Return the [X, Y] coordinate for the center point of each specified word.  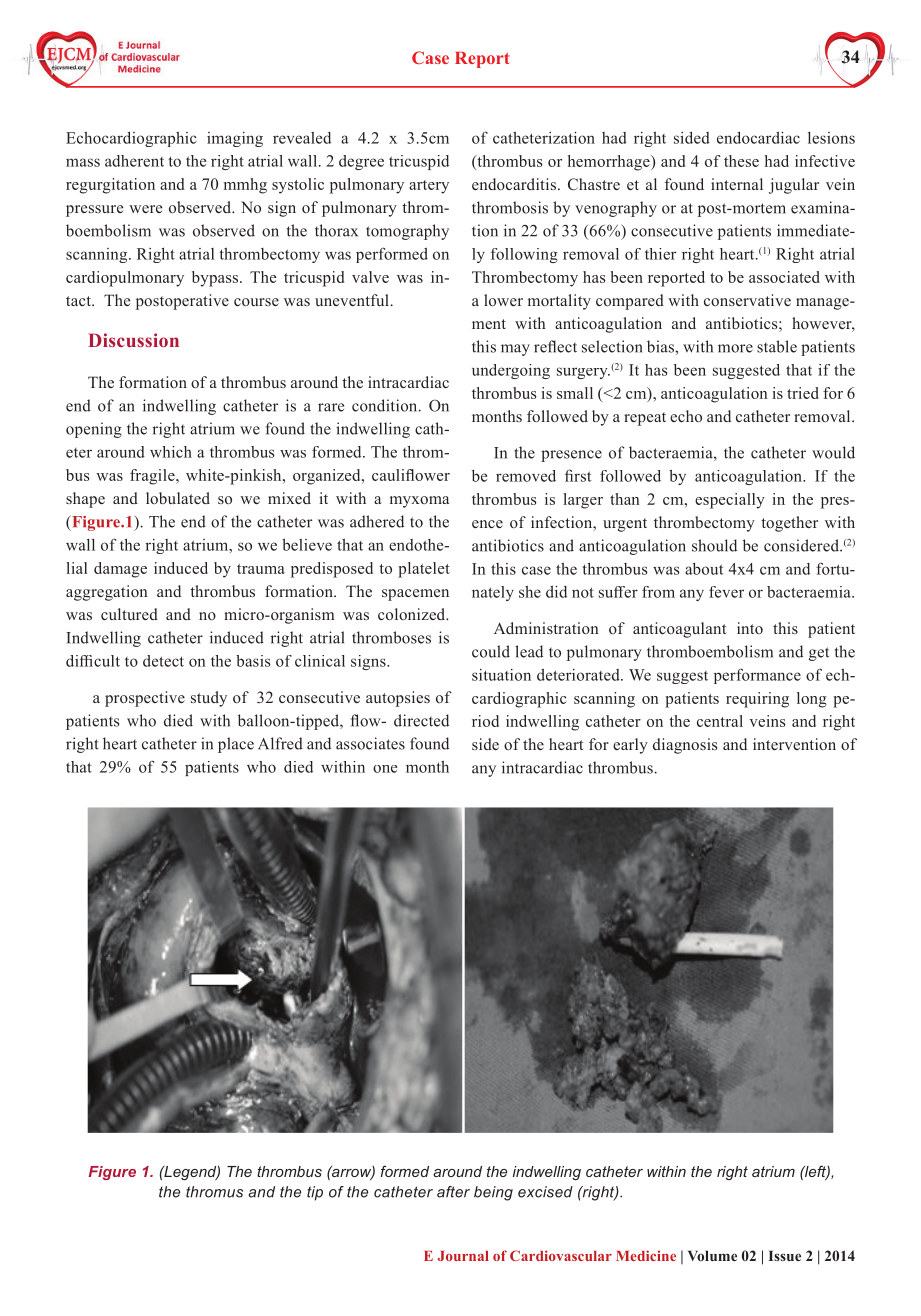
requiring [757, 700]
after [453, 1192]
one [385, 769]
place [236, 745]
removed [526, 476]
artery [429, 187]
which [171, 452]
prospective [145, 699]
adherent [134, 161]
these [741, 161]
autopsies [398, 699]
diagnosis [685, 746]
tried [803, 393]
